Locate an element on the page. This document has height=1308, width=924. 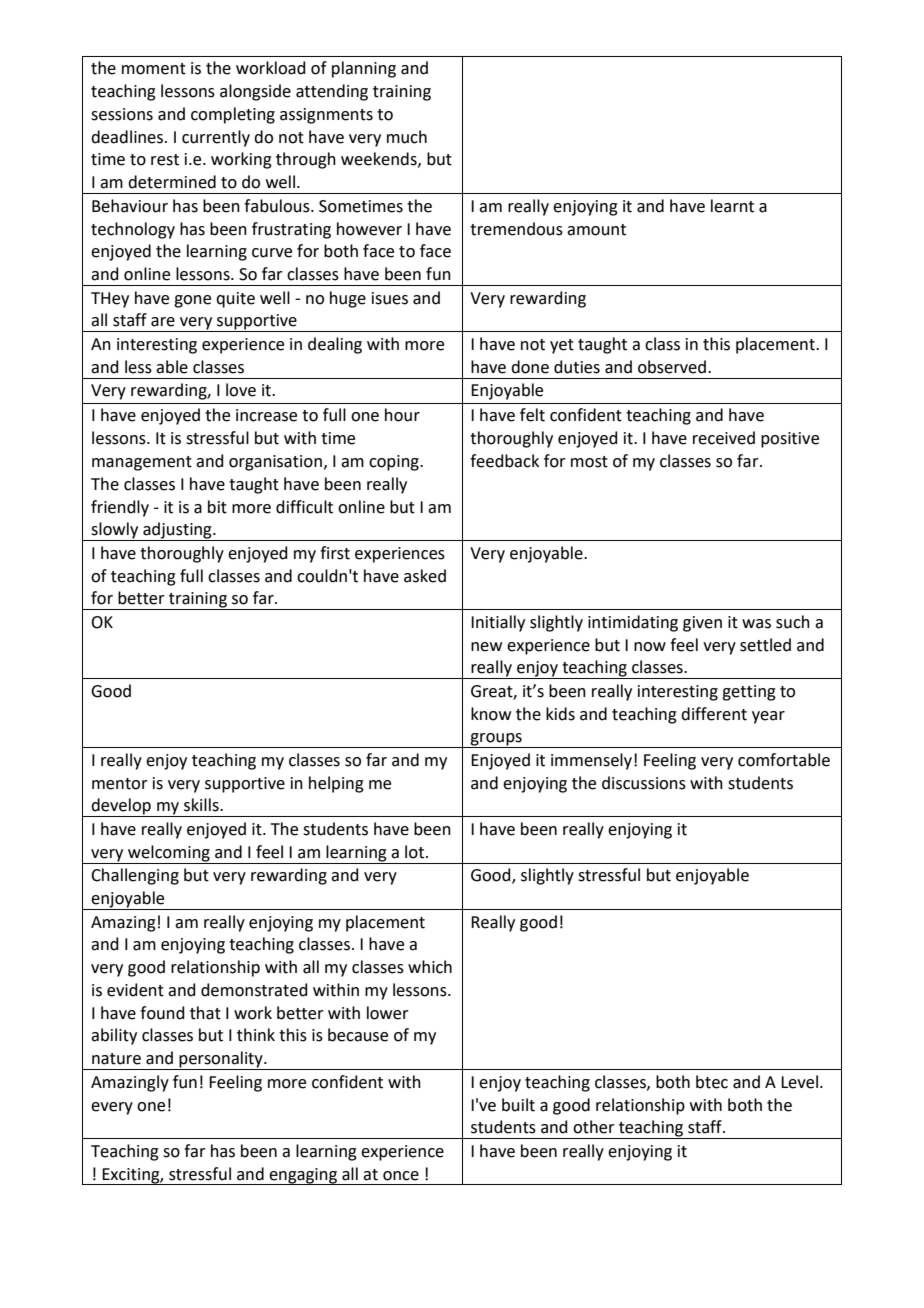
adjusting is located at coordinates (177, 531).
